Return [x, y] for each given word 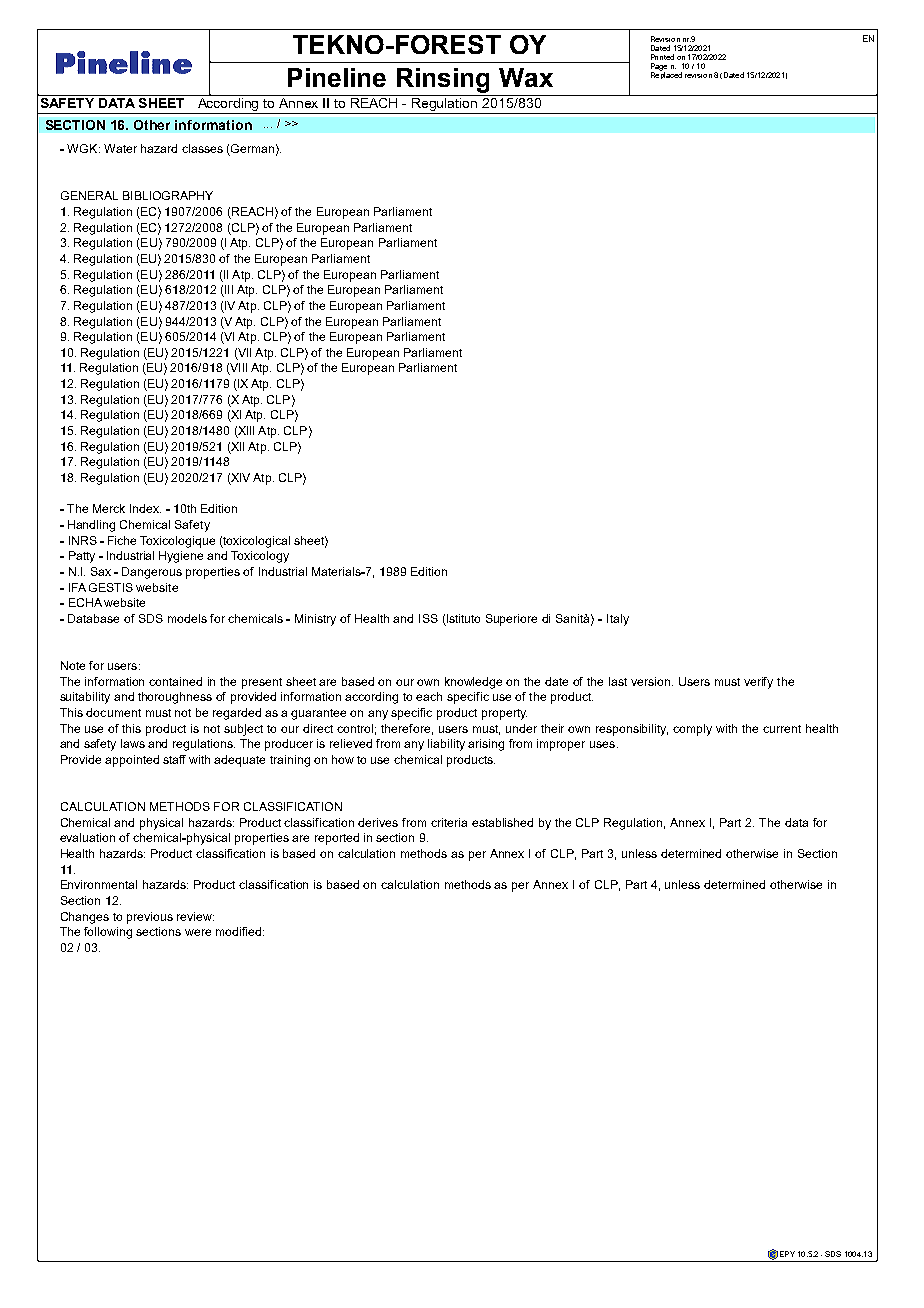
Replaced [666, 74]
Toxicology [260, 557]
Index [145, 508]
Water [120, 148]
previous [150, 918]
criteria [449, 822]
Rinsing [443, 80]
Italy [618, 620]
